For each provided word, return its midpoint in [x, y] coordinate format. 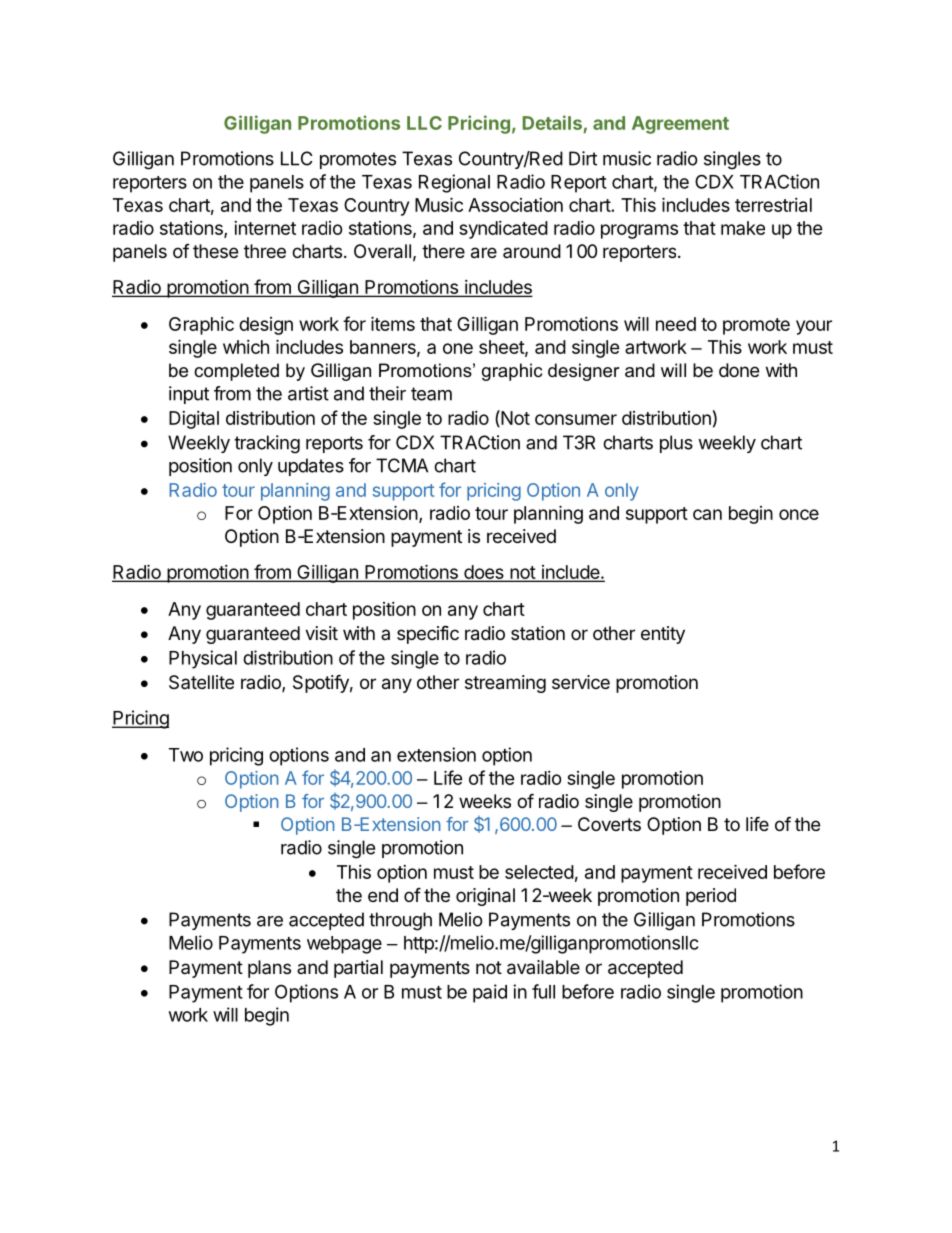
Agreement [680, 125]
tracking [267, 444]
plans [269, 969]
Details [552, 122]
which [246, 347]
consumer [576, 419]
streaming [505, 684]
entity [663, 635]
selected [539, 872]
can [707, 514]
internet [265, 228]
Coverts [609, 824]
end [383, 895]
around [532, 251]
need [676, 324]
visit [321, 633]
